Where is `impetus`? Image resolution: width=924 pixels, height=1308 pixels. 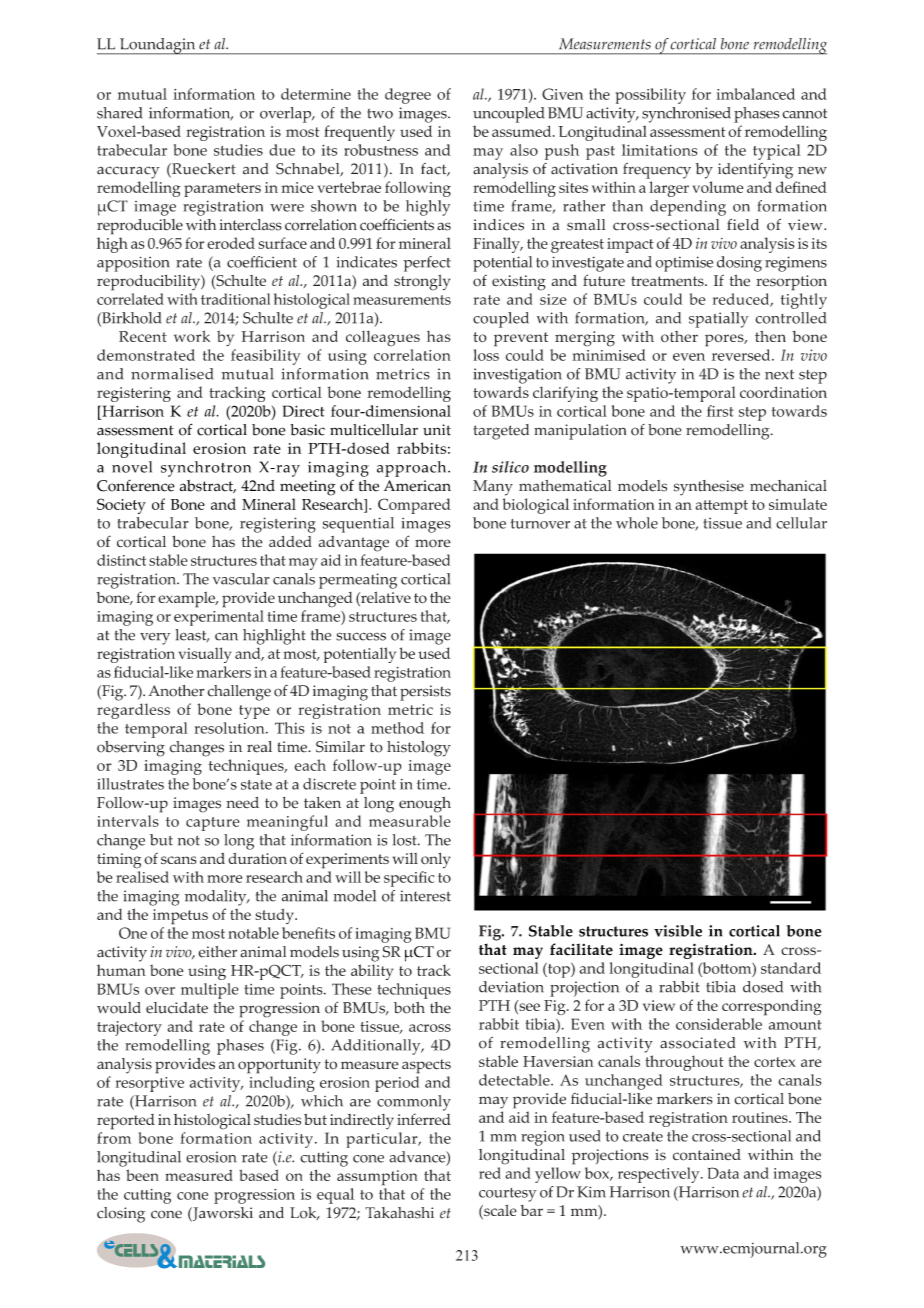 impetus is located at coordinates (180, 917).
